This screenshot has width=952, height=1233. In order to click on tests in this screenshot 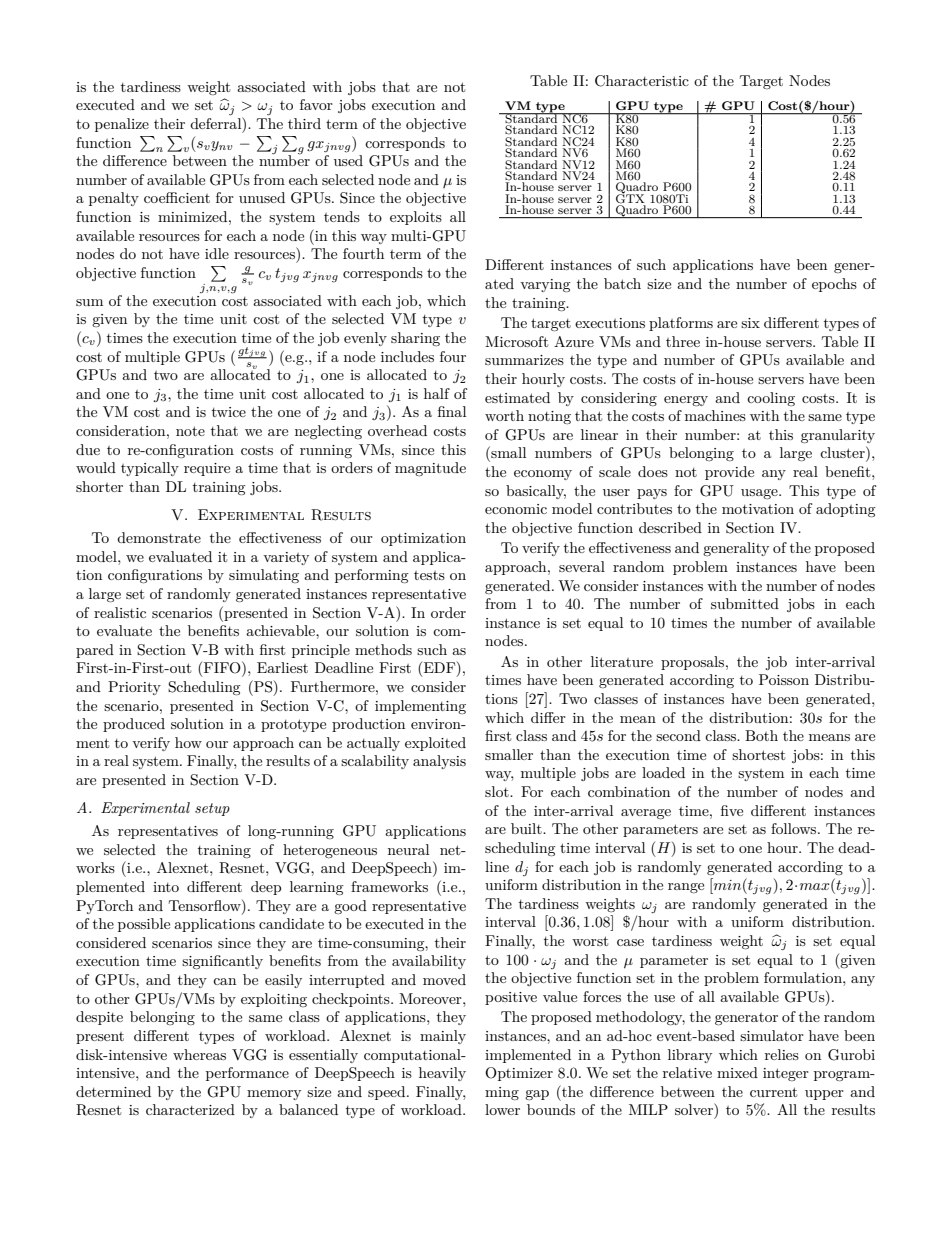, I will do `click(429, 575)`.
